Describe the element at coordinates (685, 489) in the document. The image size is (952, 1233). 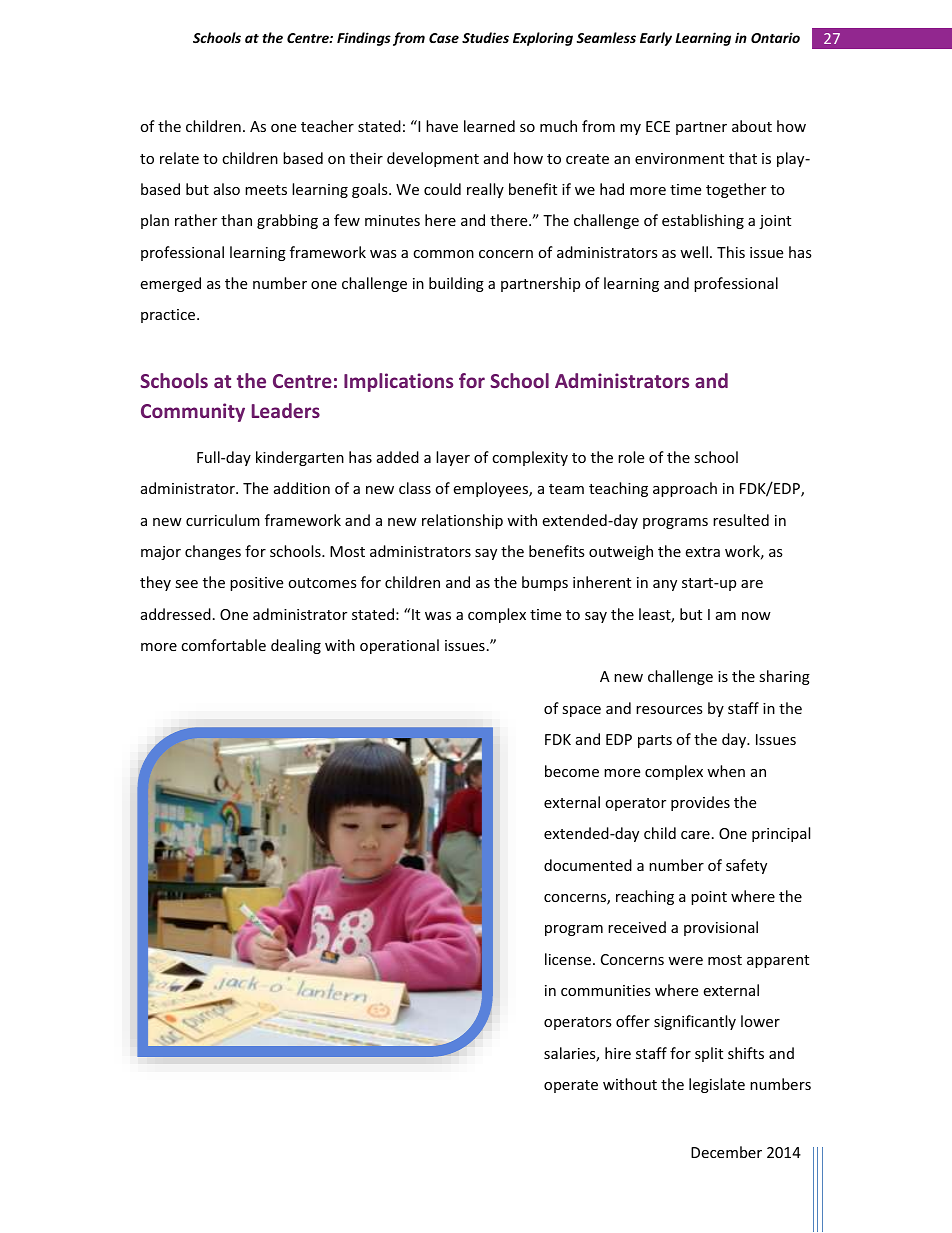
I see `approach` at that location.
